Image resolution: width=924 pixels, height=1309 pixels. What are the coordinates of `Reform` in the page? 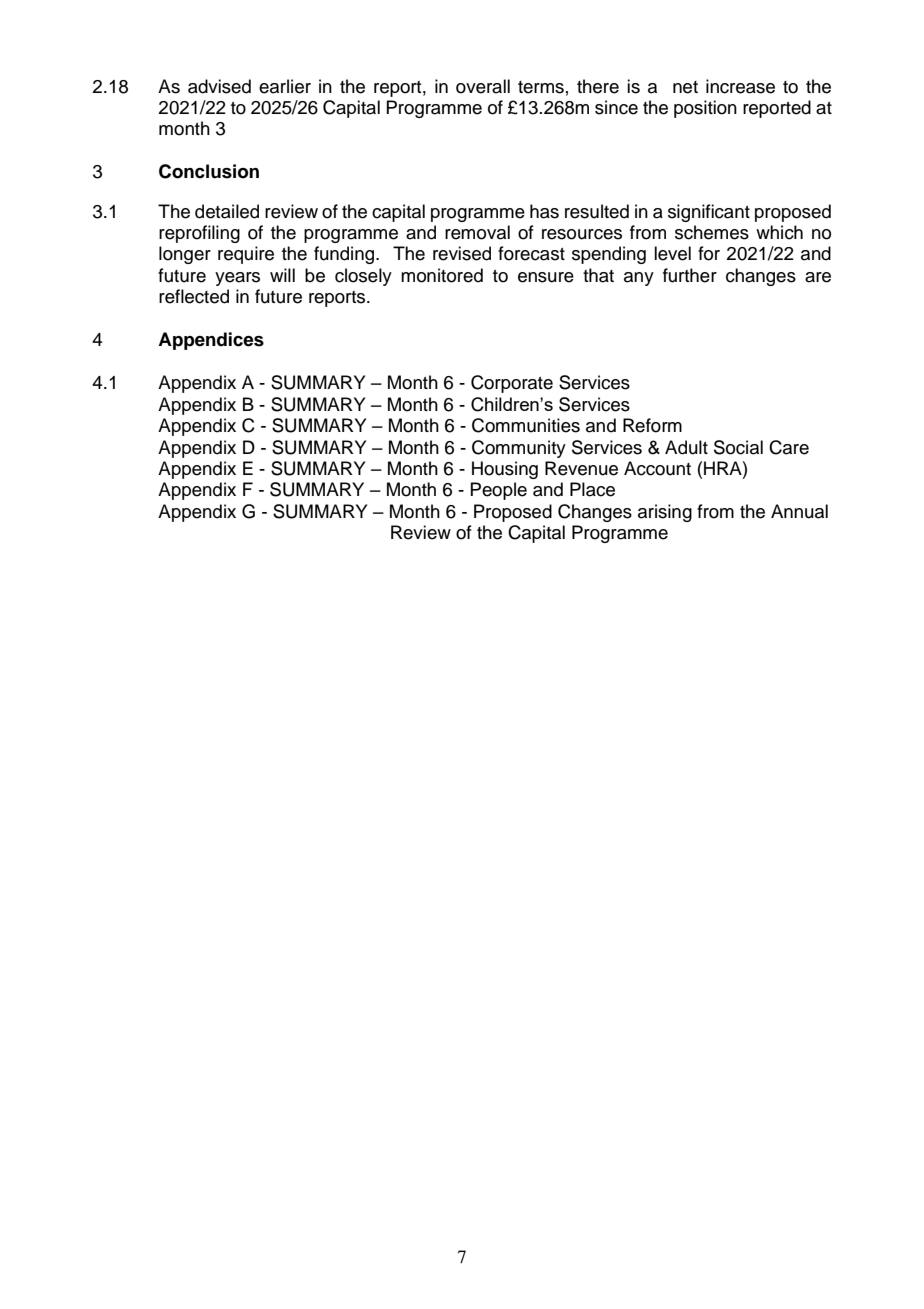 It's located at (652, 425).
